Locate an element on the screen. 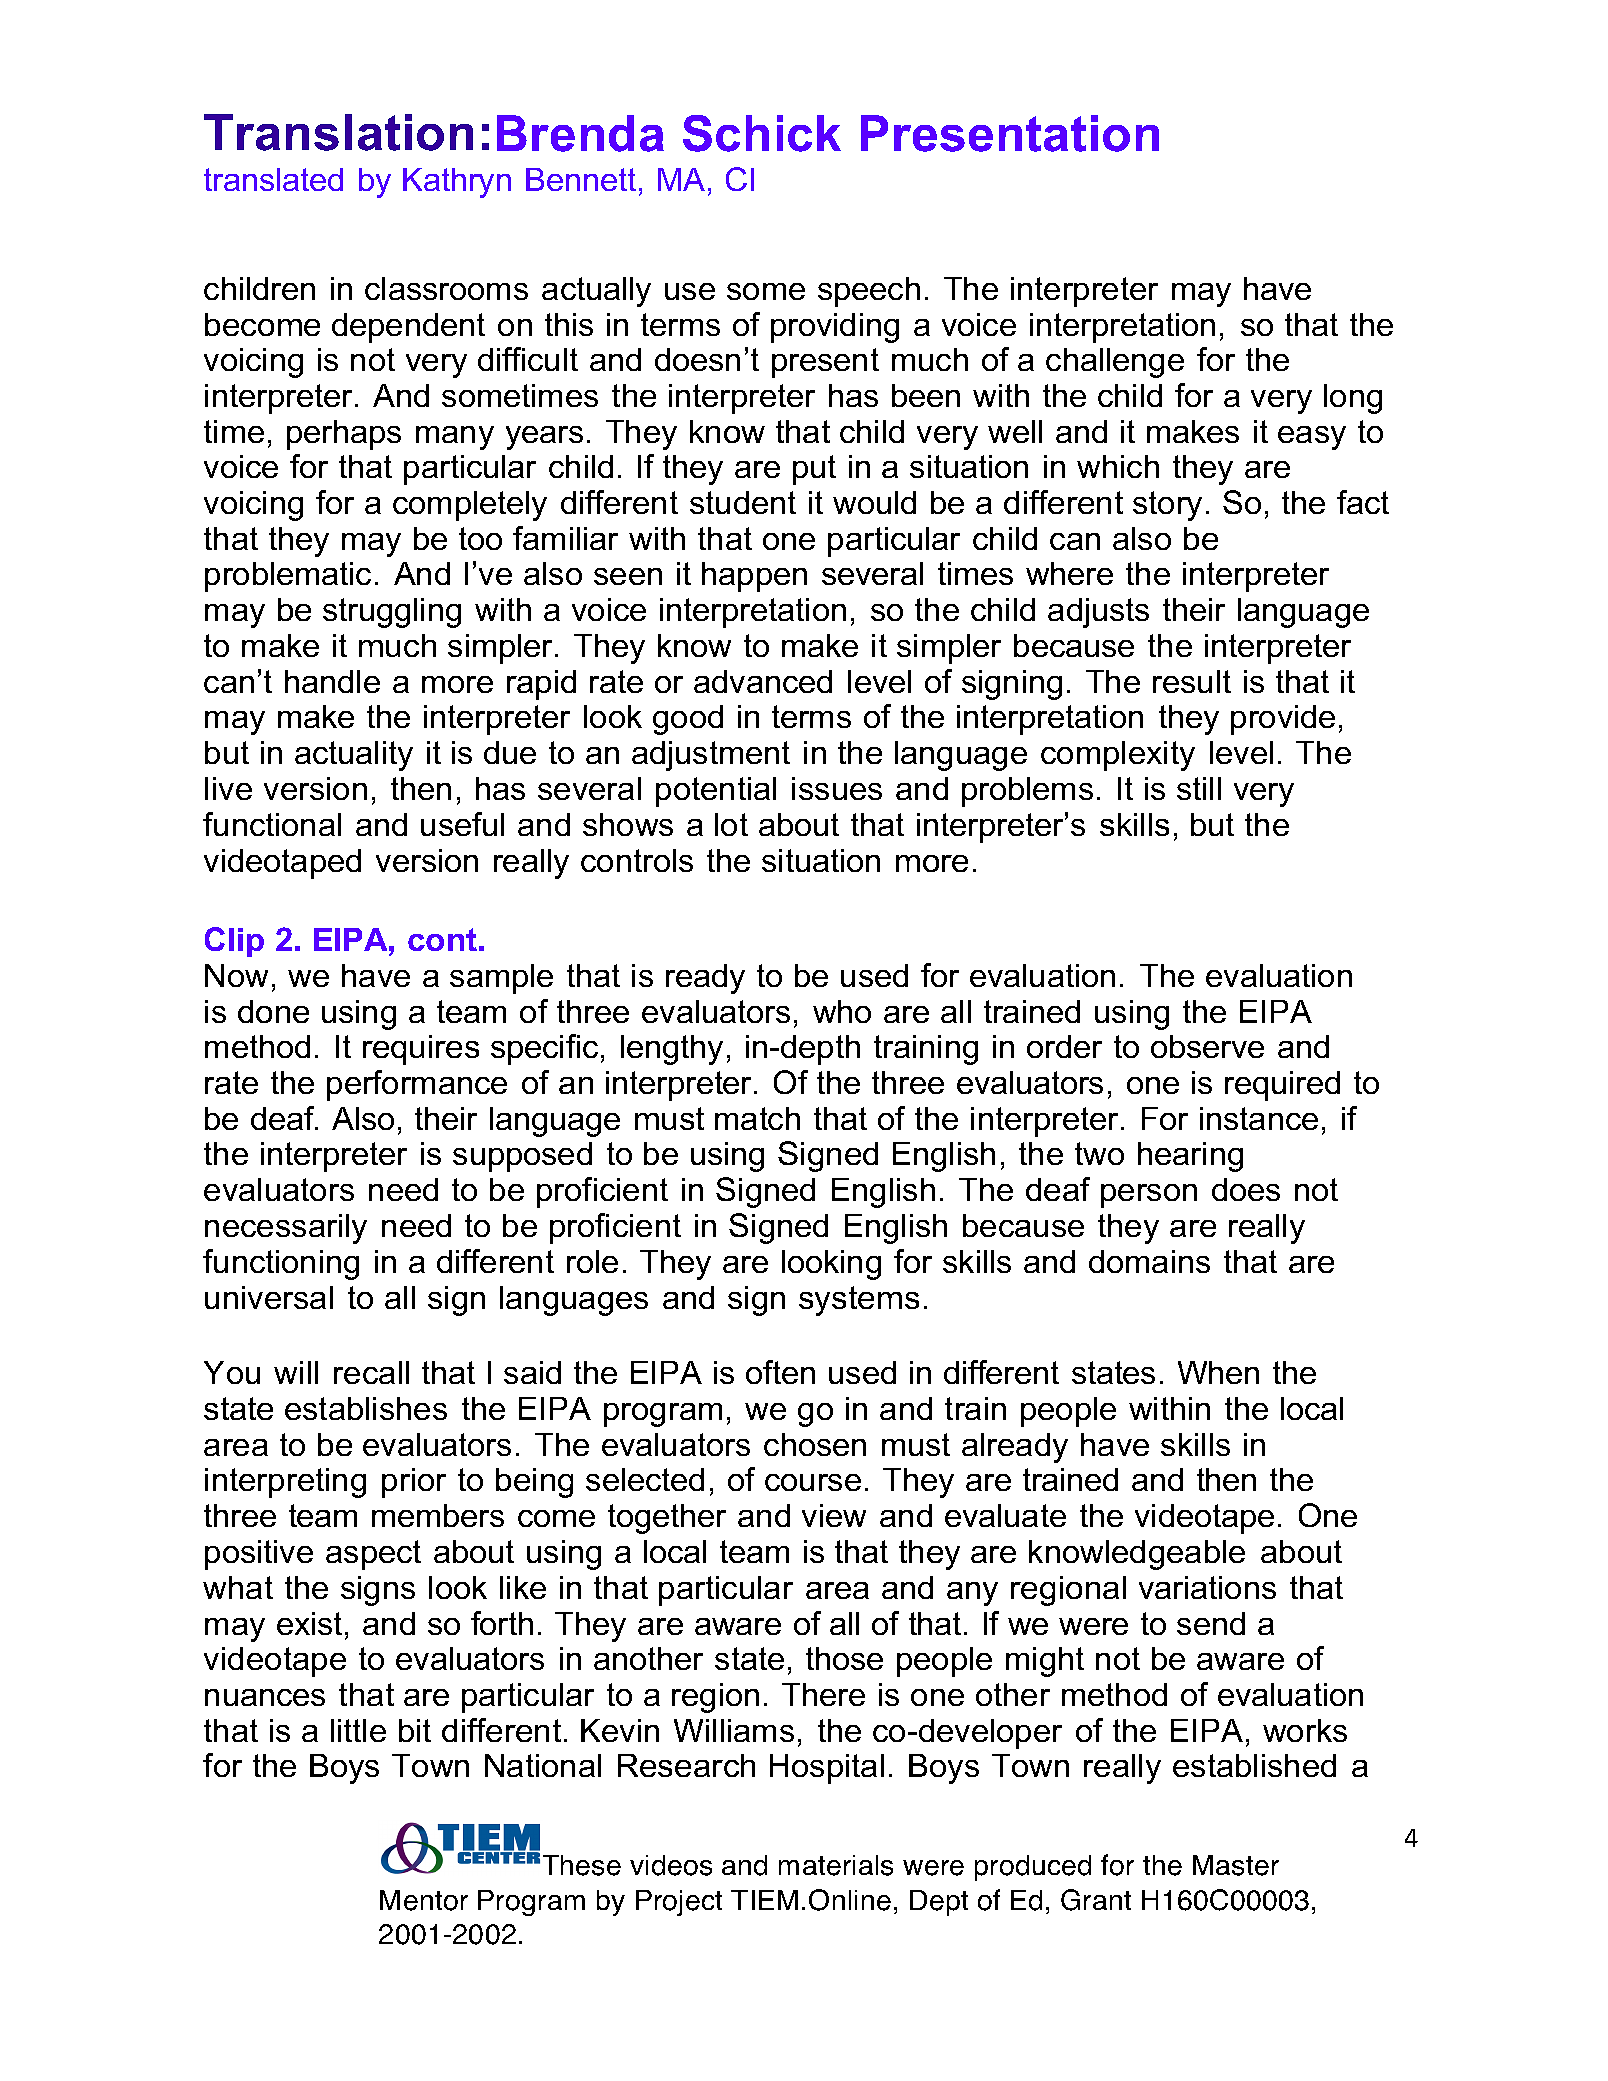 The width and height of the screenshot is (1608, 2081). Master is located at coordinates (1236, 1865).
